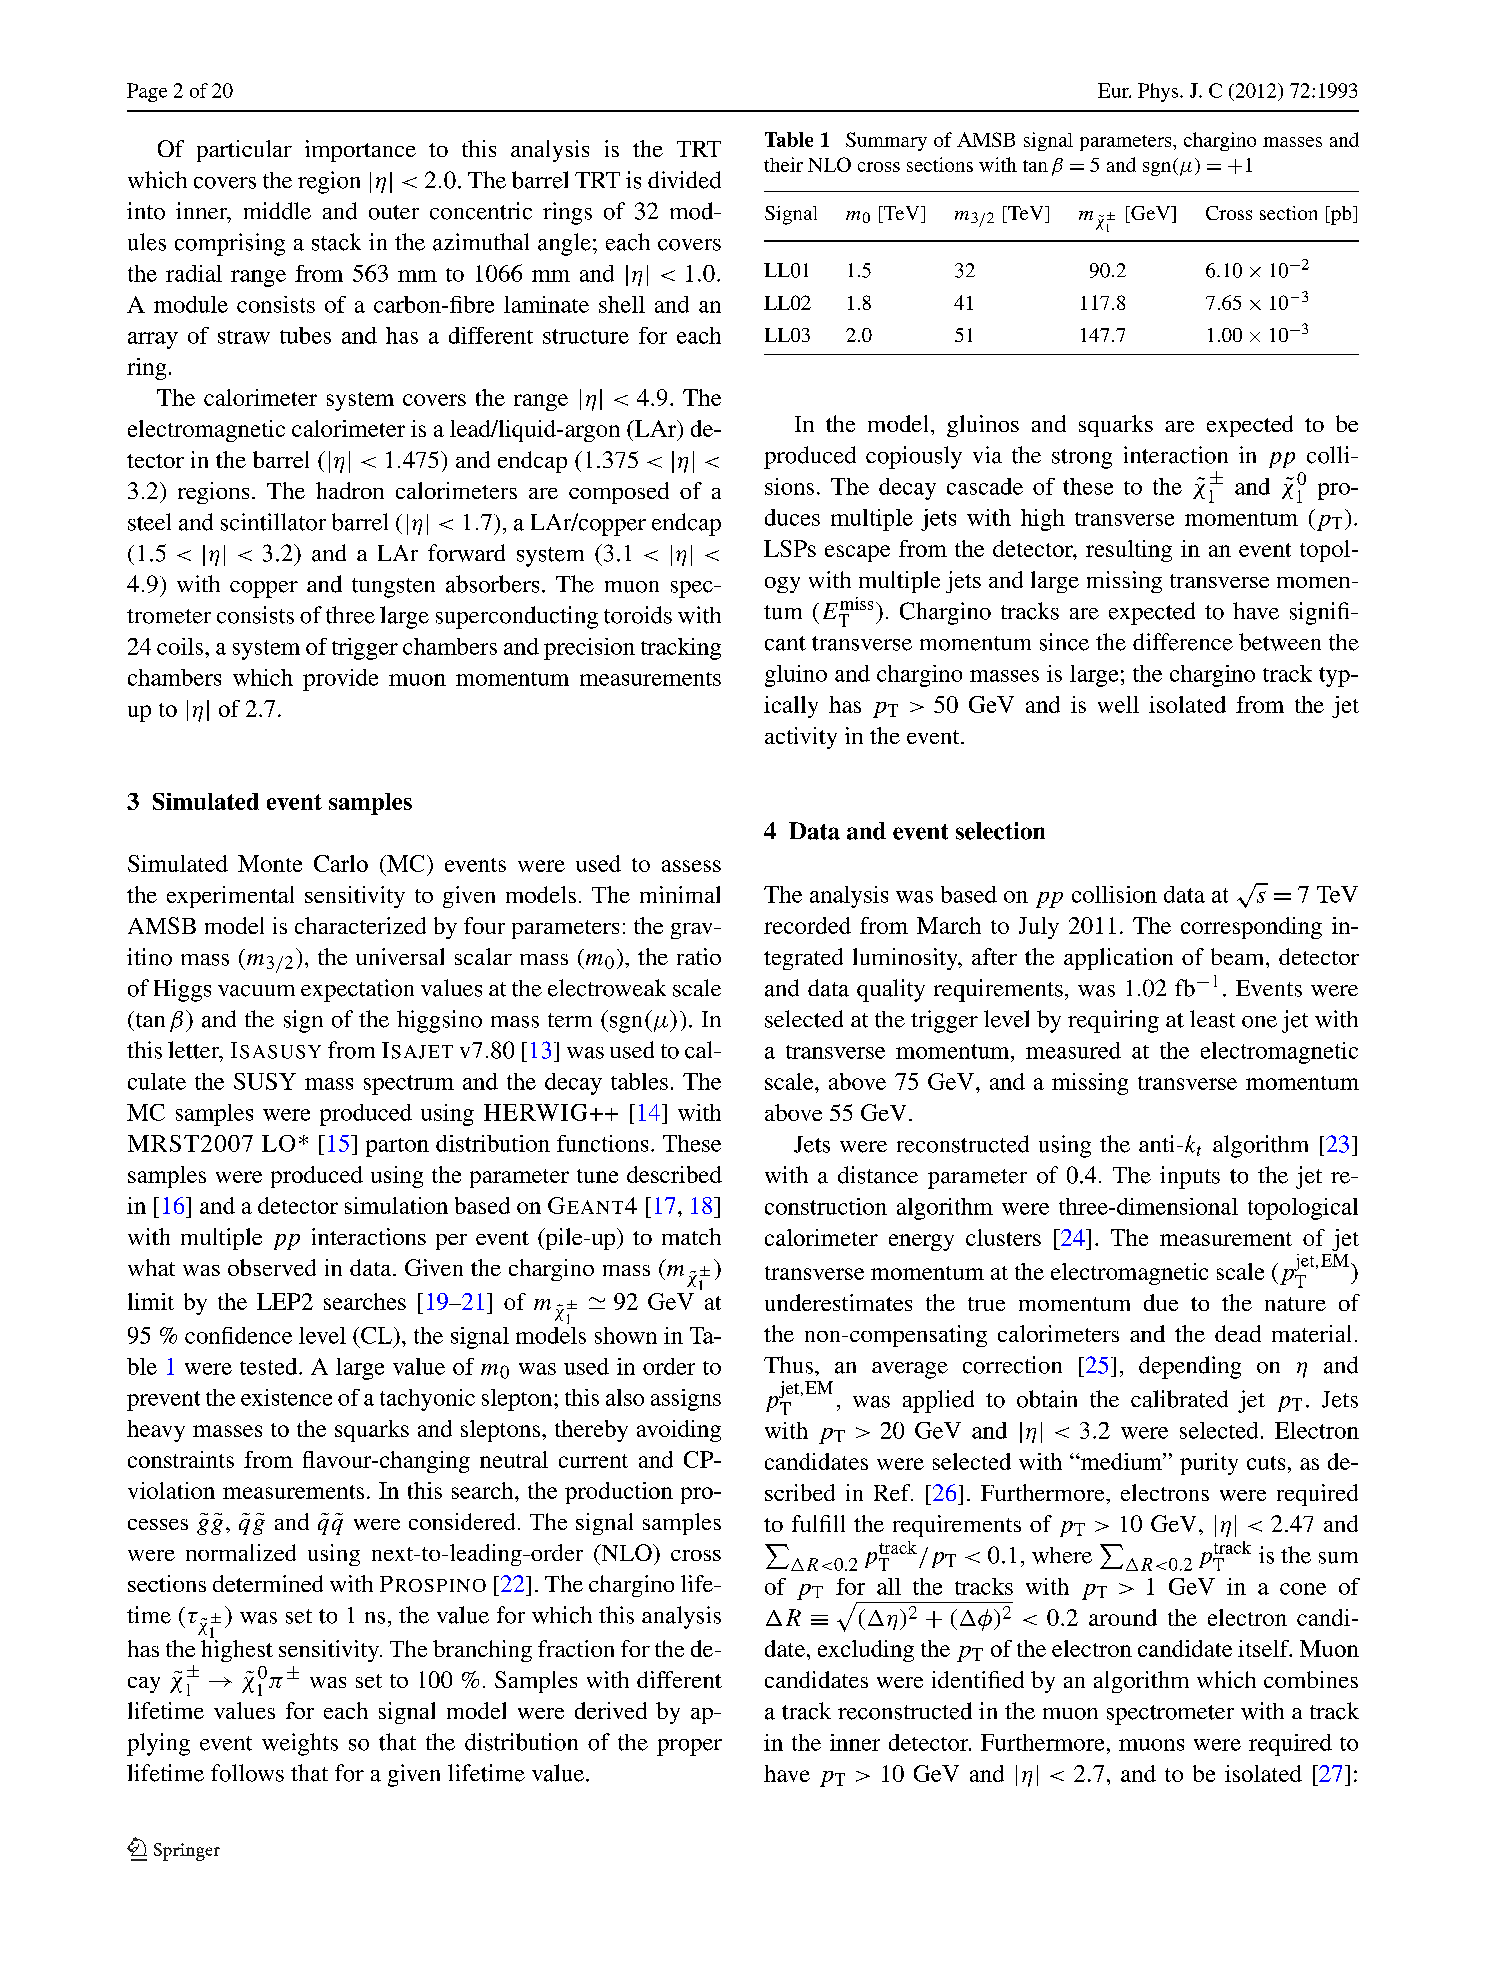  Describe the element at coordinates (783, 164) in the screenshot. I see `their` at that location.
